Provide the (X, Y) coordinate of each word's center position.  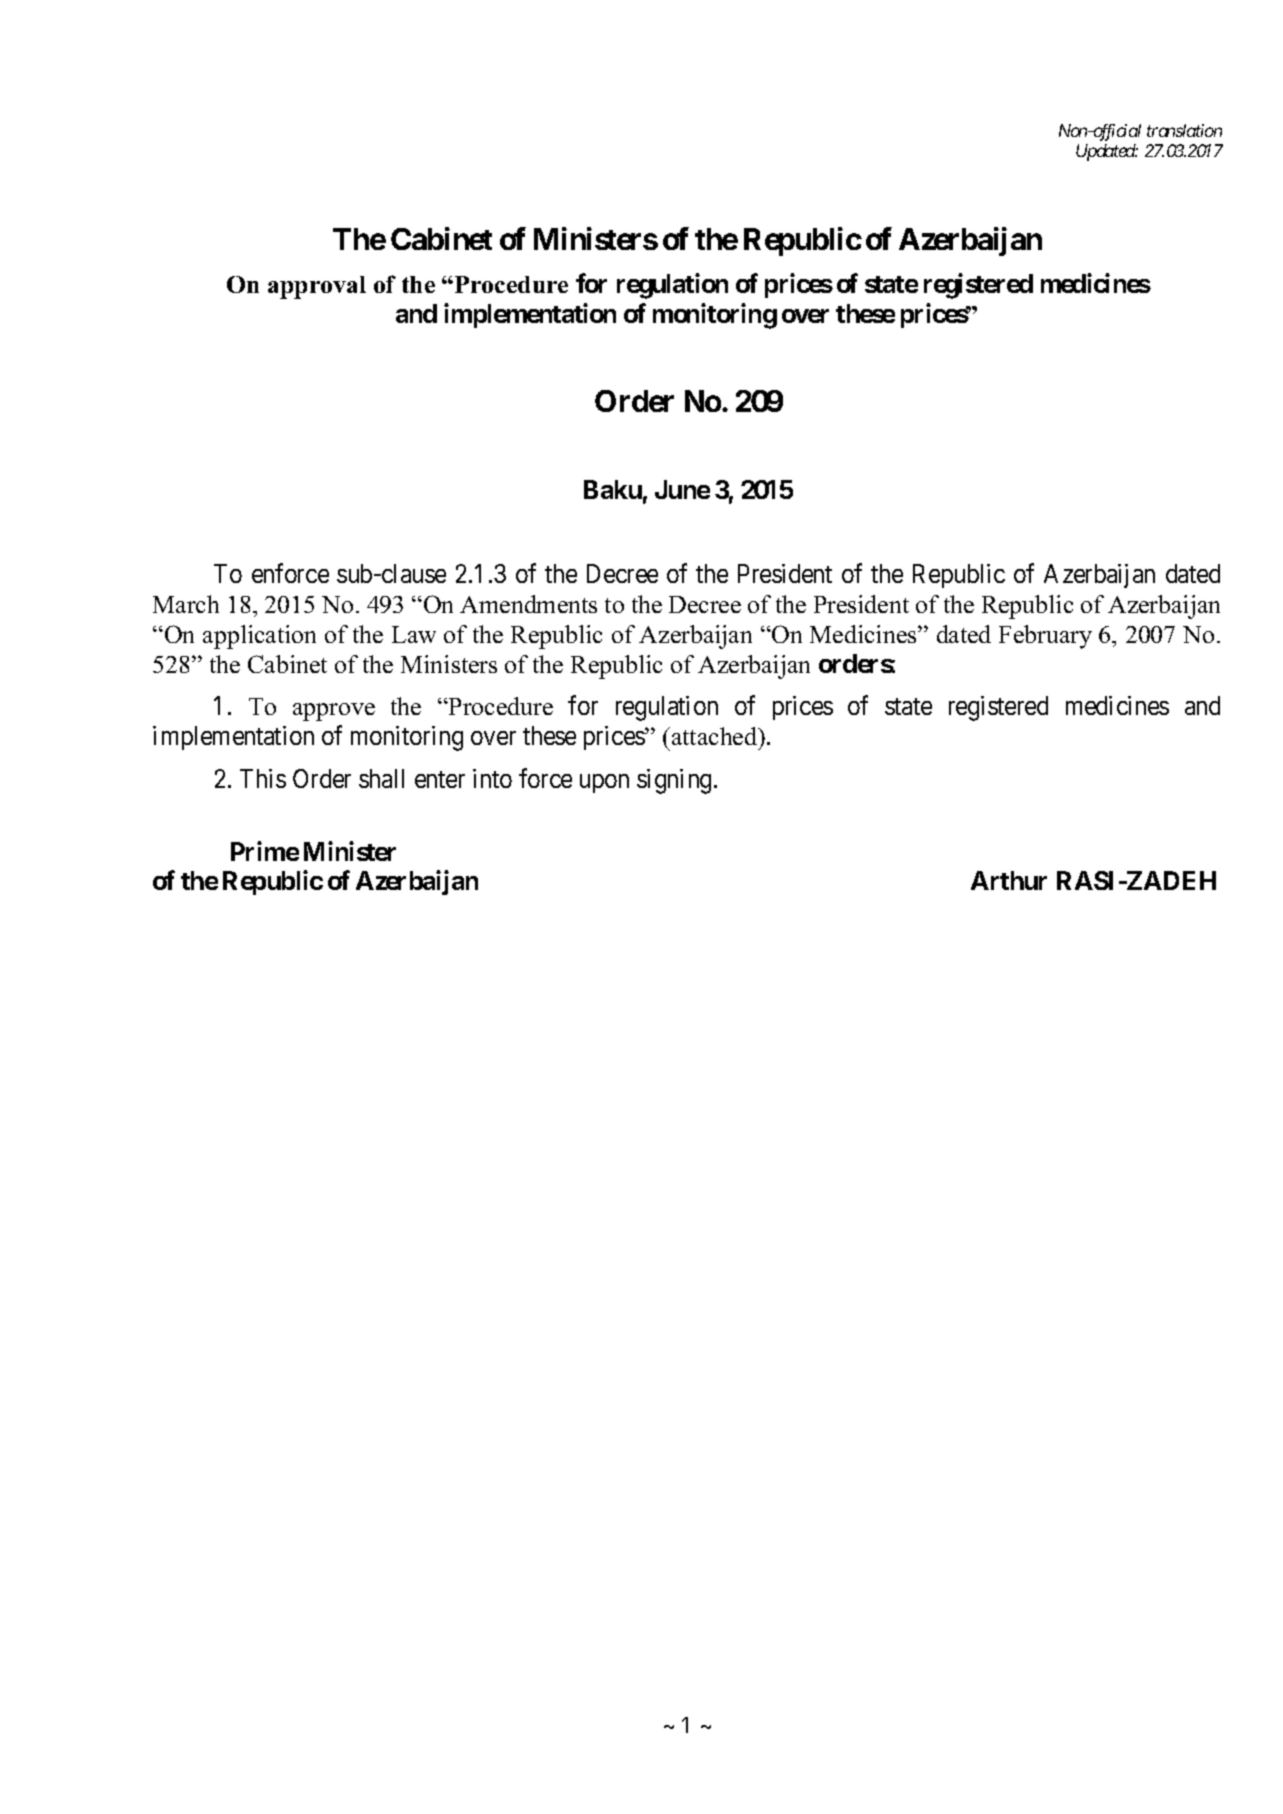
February (1045, 637)
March (186, 604)
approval (317, 287)
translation (1184, 130)
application (259, 637)
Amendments (528, 604)
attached (716, 736)
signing (676, 781)
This (263, 778)
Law (414, 634)
